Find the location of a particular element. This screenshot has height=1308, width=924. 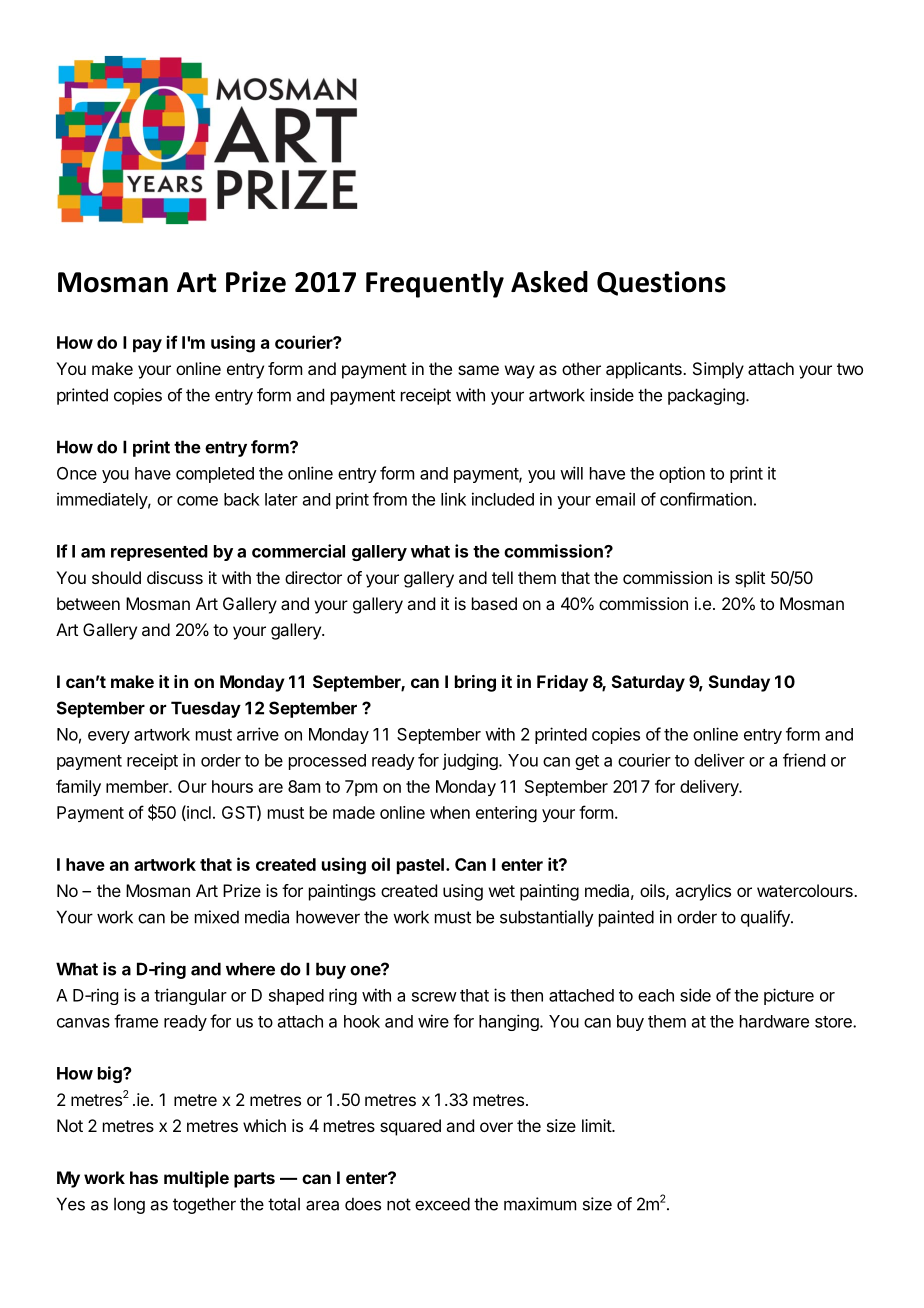

has is located at coordinates (144, 1177).
